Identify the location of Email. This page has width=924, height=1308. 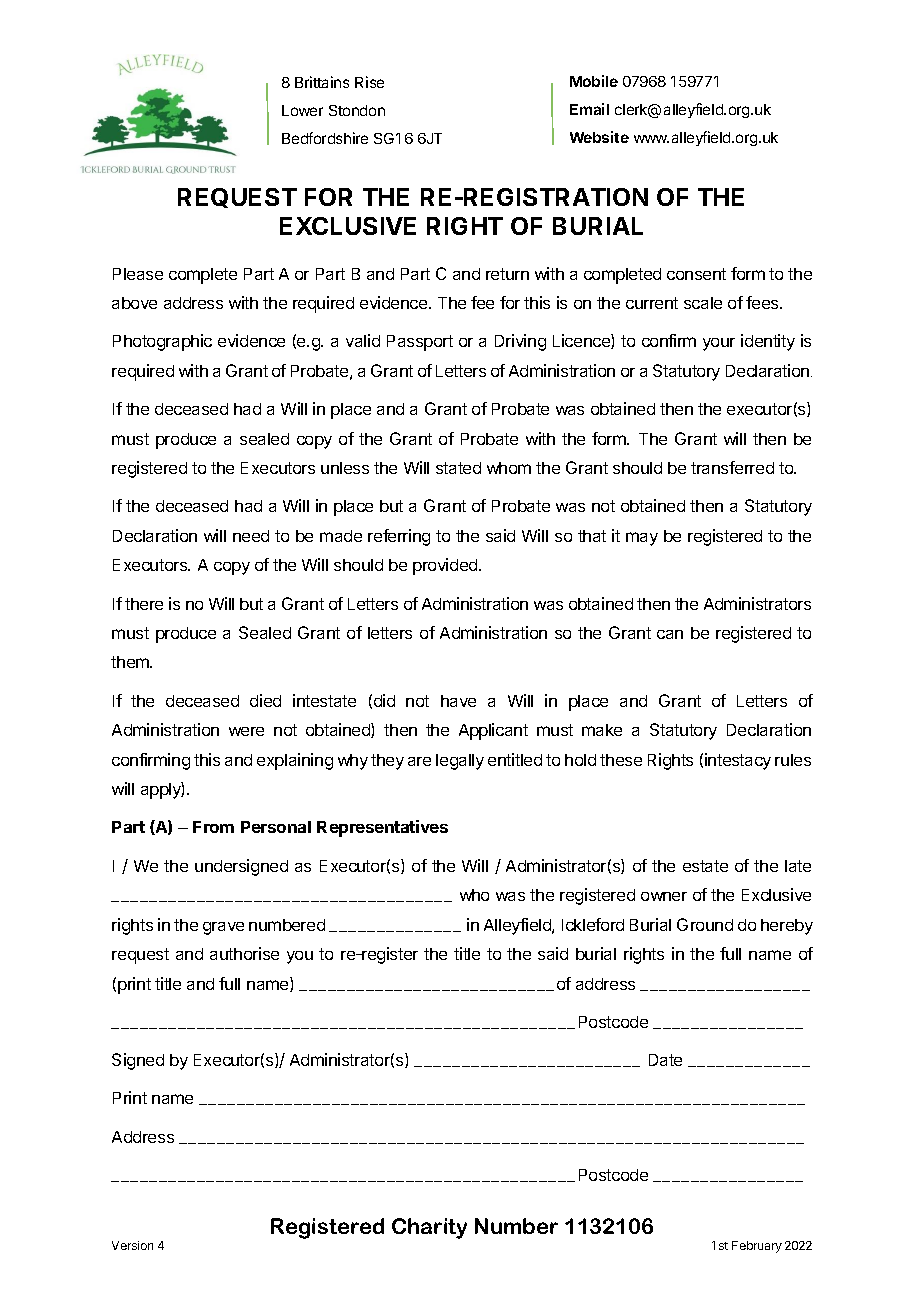
(589, 109).
